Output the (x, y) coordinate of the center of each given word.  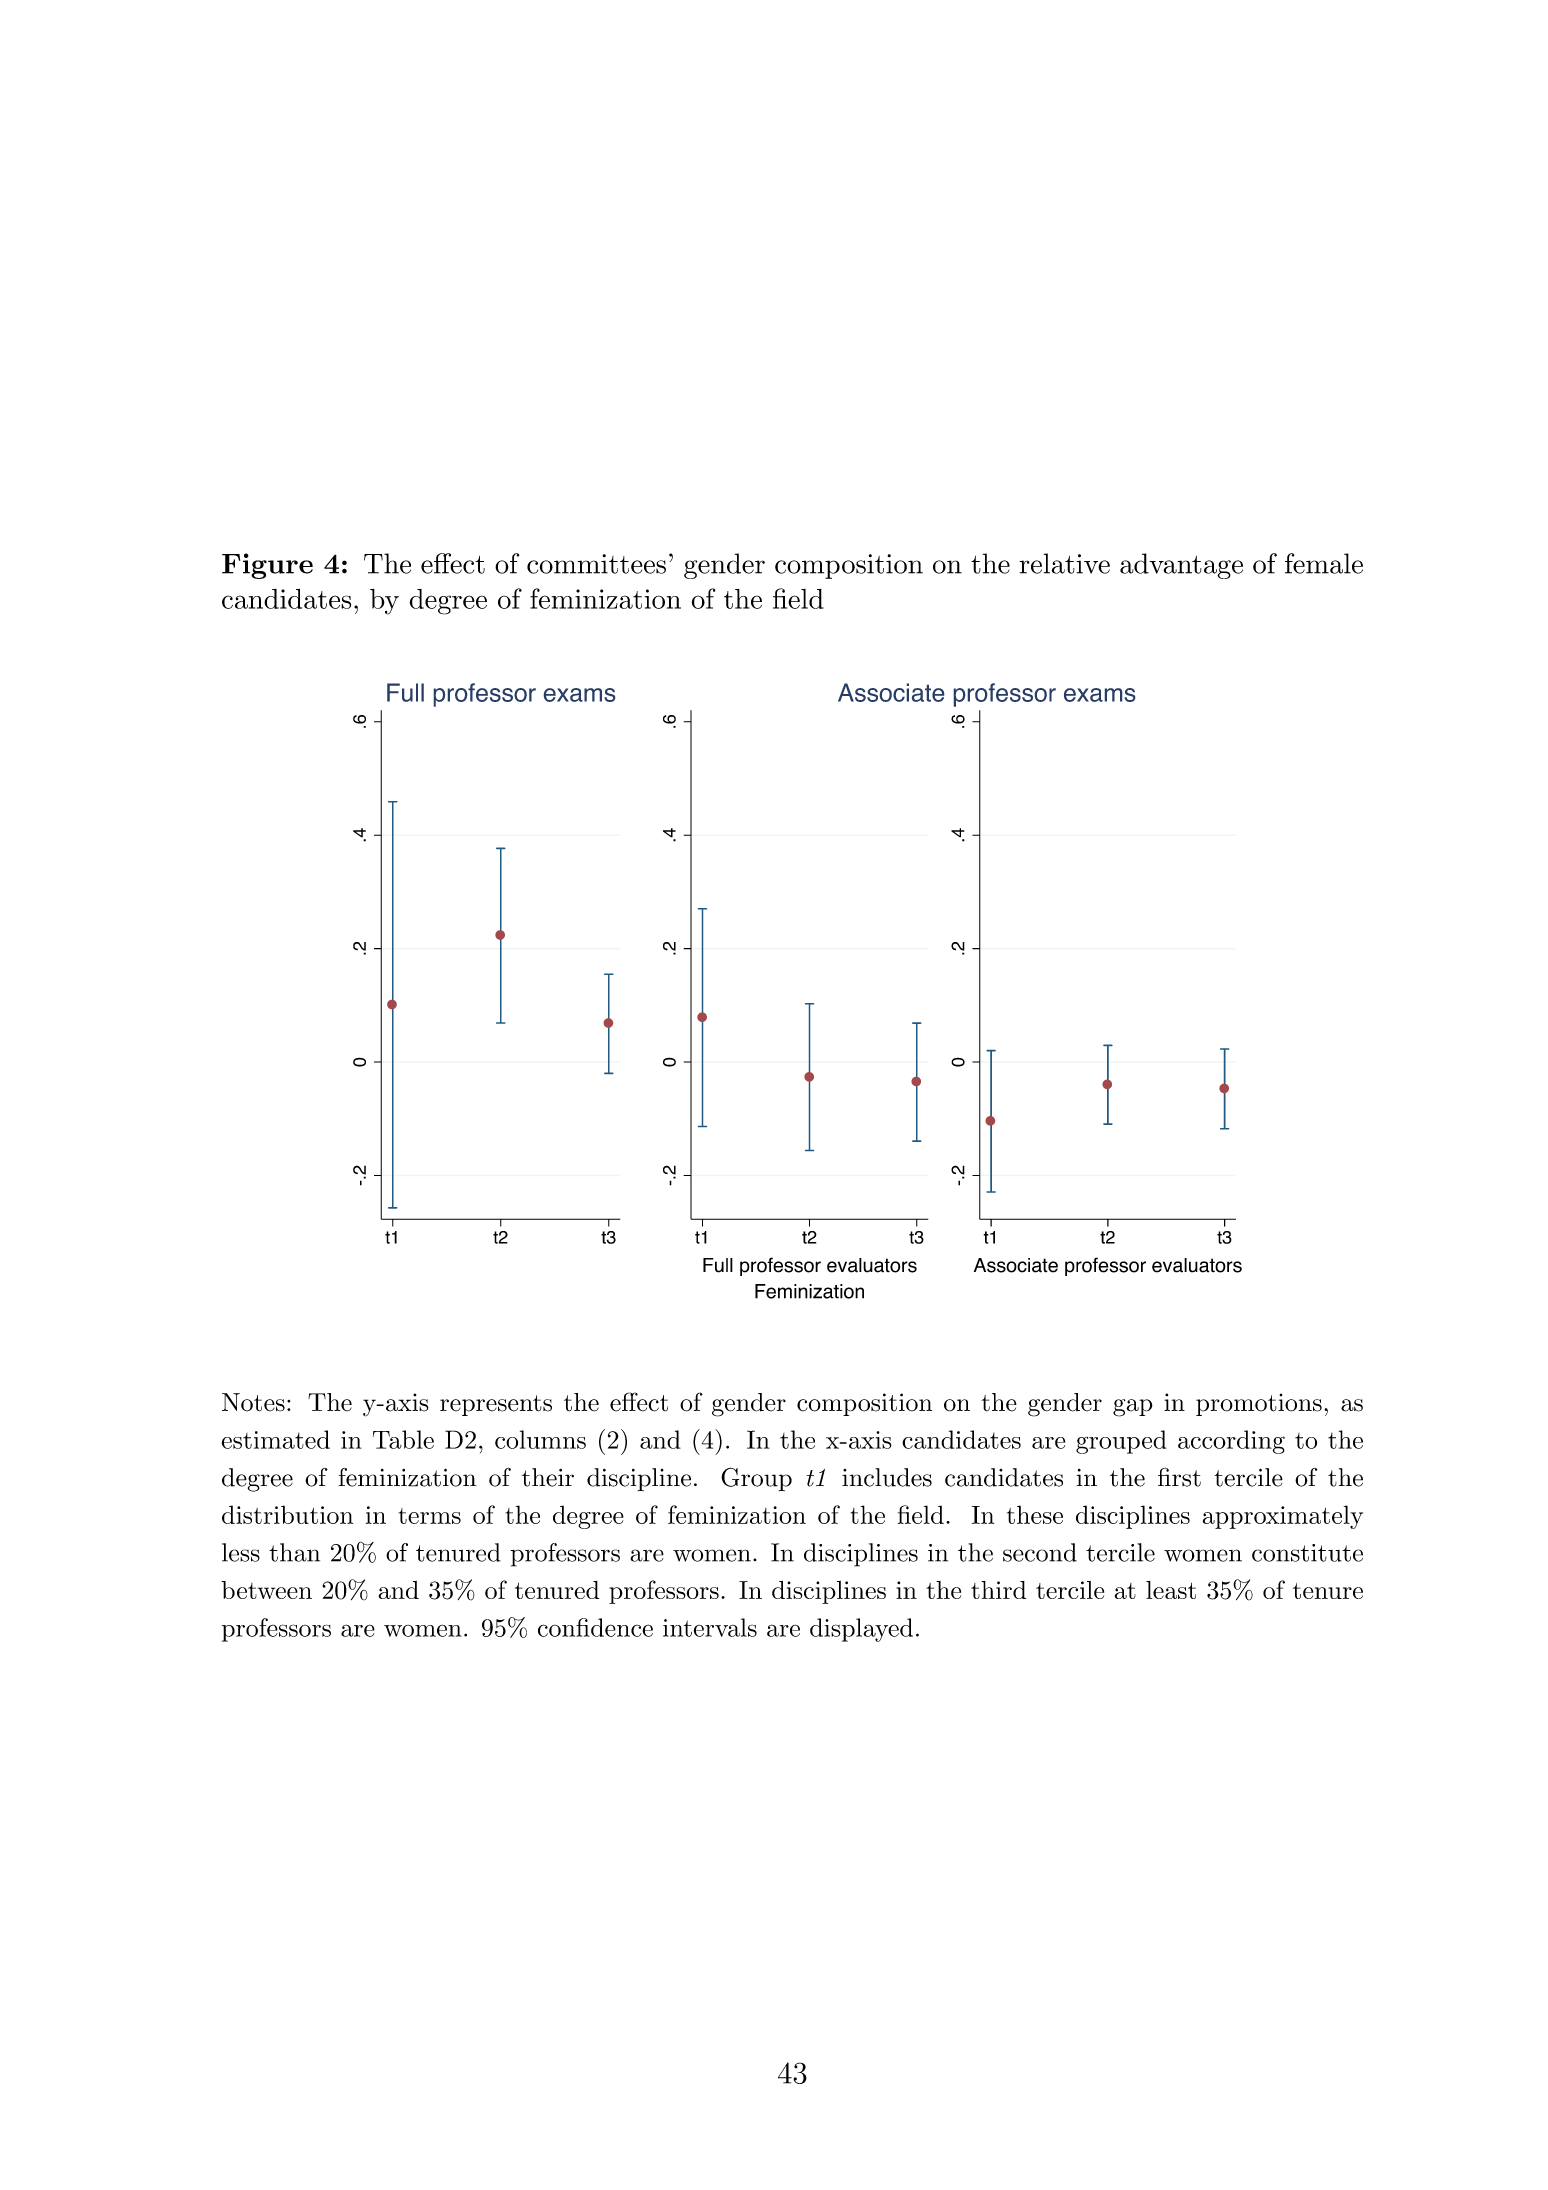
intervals (710, 1627)
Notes (253, 1402)
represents (496, 1405)
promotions (1259, 1404)
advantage (1181, 566)
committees (596, 564)
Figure (267, 566)
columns (540, 1439)
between (266, 1590)
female (1324, 563)
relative (1064, 563)
